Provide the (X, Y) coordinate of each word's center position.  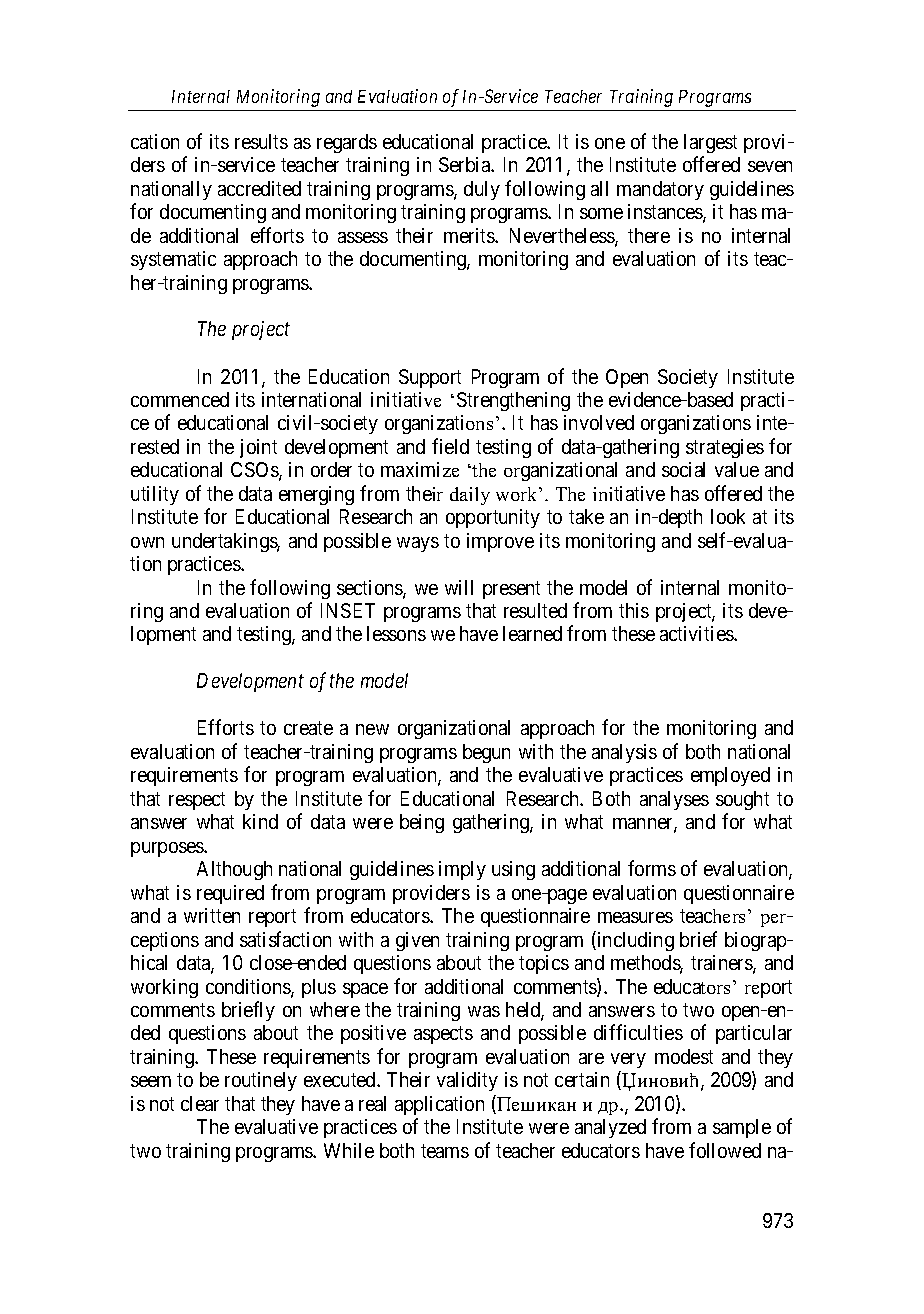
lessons (396, 633)
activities (697, 633)
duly (482, 190)
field (450, 446)
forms (652, 868)
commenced (180, 399)
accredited (259, 188)
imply (462, 870)
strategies (725, 448)
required (230, 894)
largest (710, 143)
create (308, 728)
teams (445, 1151)
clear (200, 1103)
